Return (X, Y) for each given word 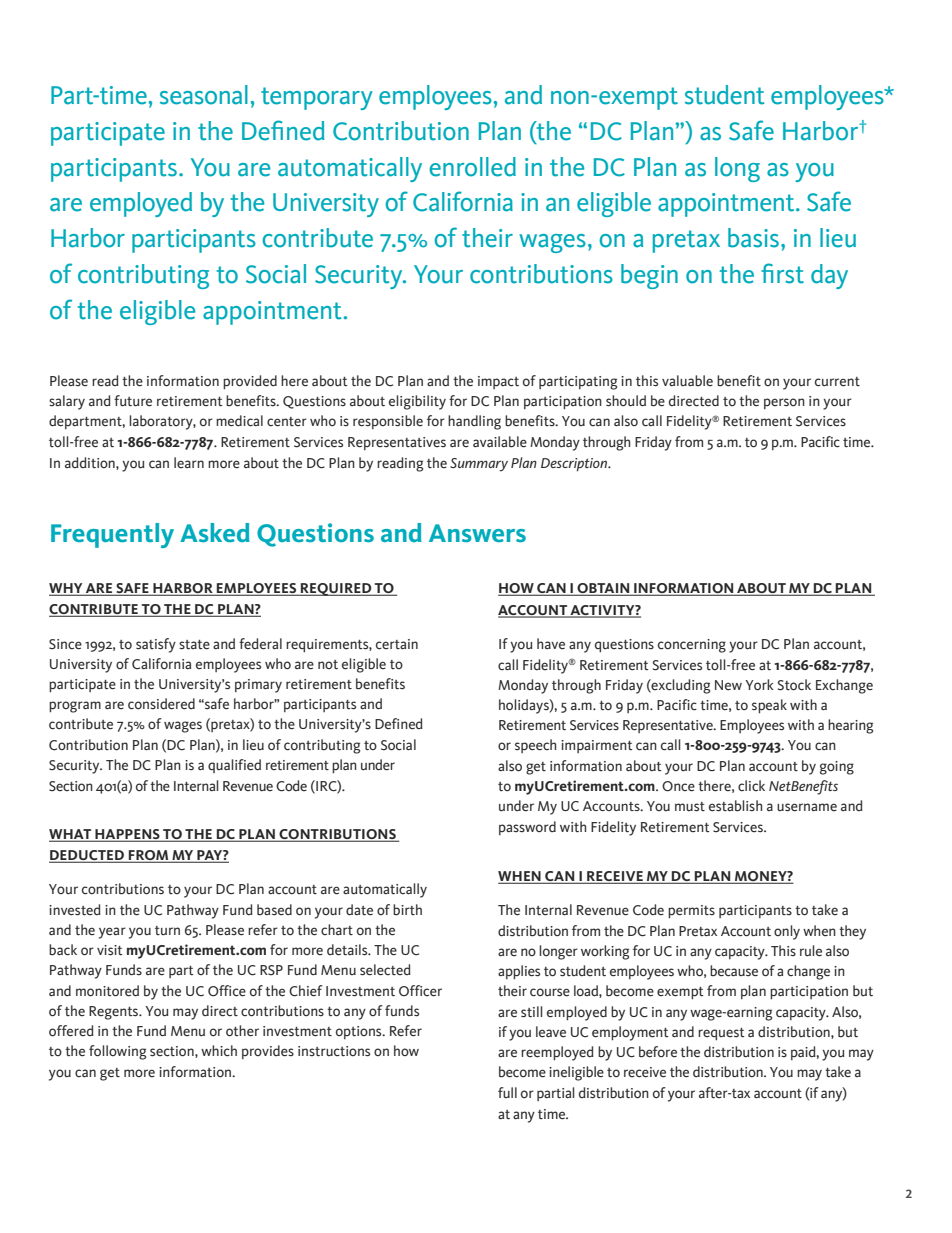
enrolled (472, 167)
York (759, 685)
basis (753, 238)
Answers (477, 533)
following (117, 1052)
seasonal (204, 95)
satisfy (156, 645)
